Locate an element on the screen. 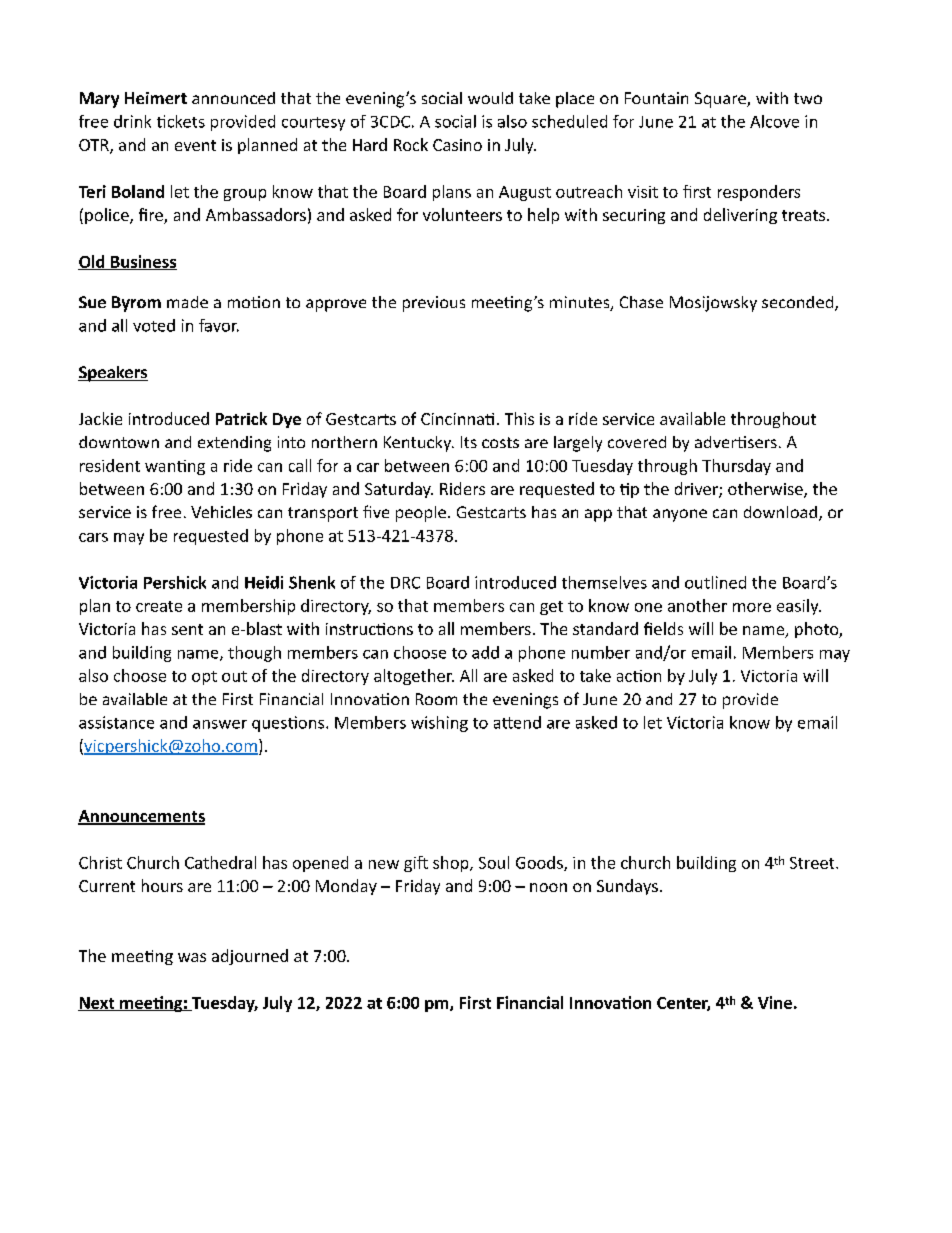 The image size is (952, 1233). wishing is located at coordinates (439, 724).
